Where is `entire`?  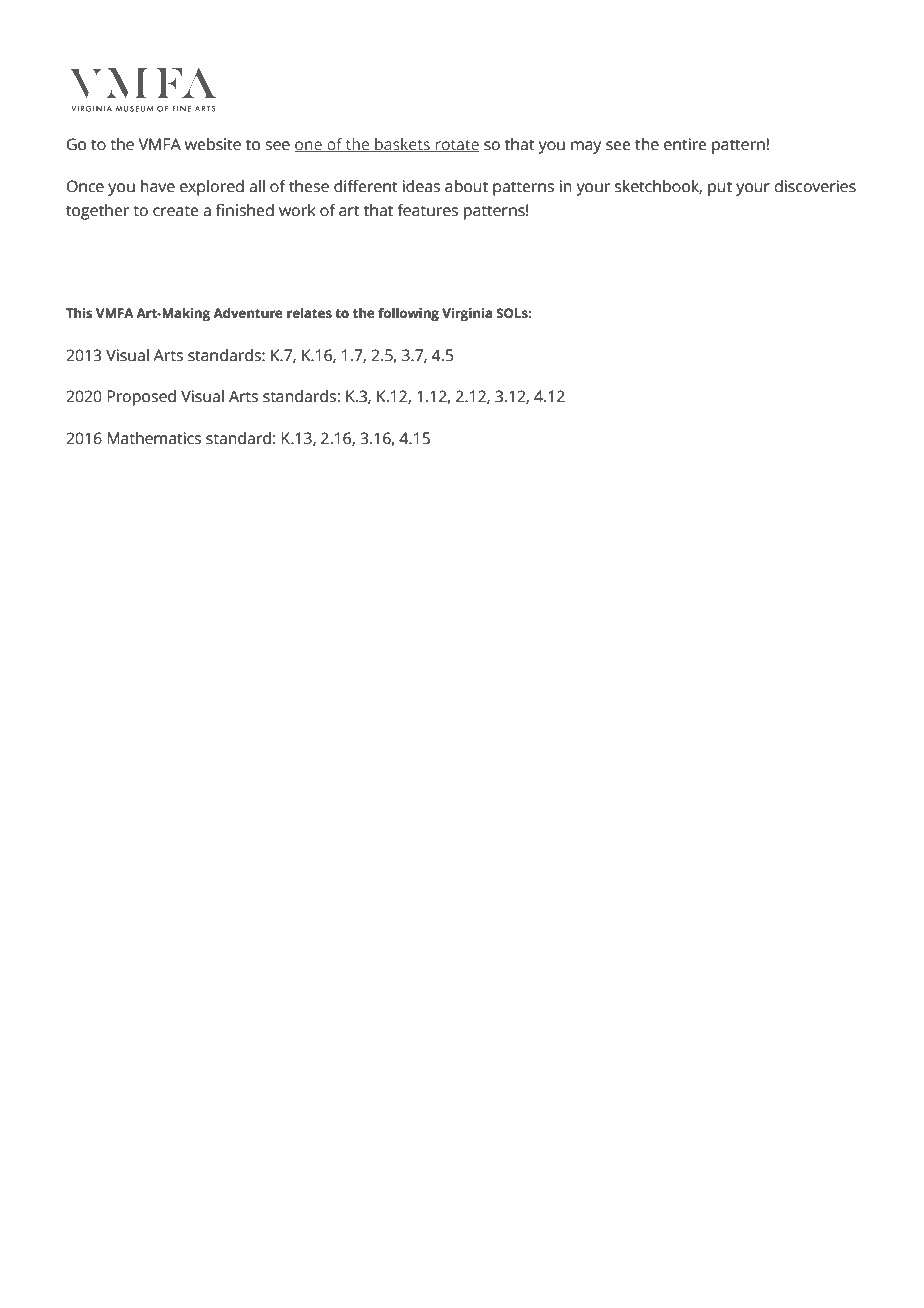 entire is located at coordinates (685, 144).
